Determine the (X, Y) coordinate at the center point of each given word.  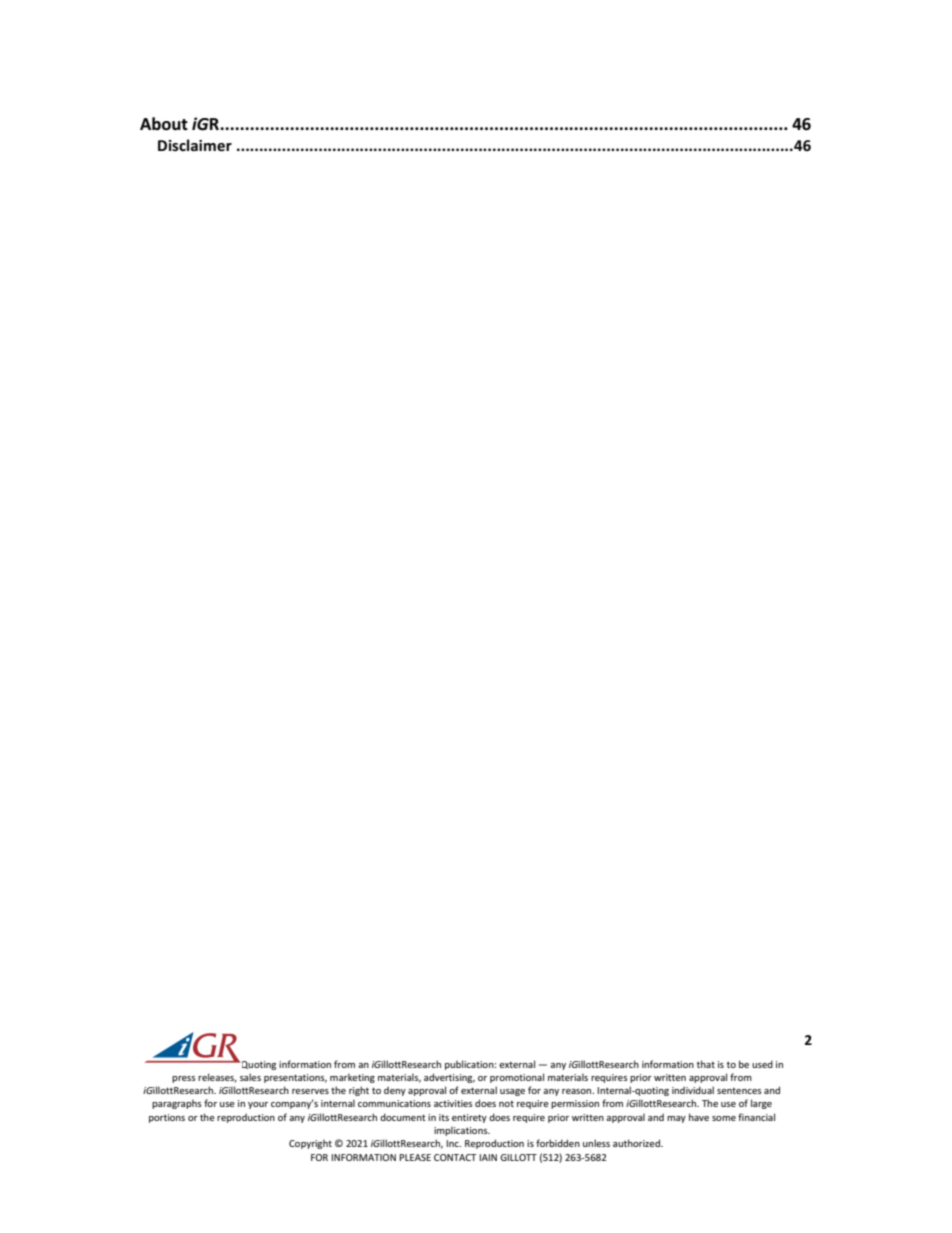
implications (462, 1131)
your (258, 1105)
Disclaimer (195, 145)
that (706, 1064)
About (164, 124)
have (699, 1117)
